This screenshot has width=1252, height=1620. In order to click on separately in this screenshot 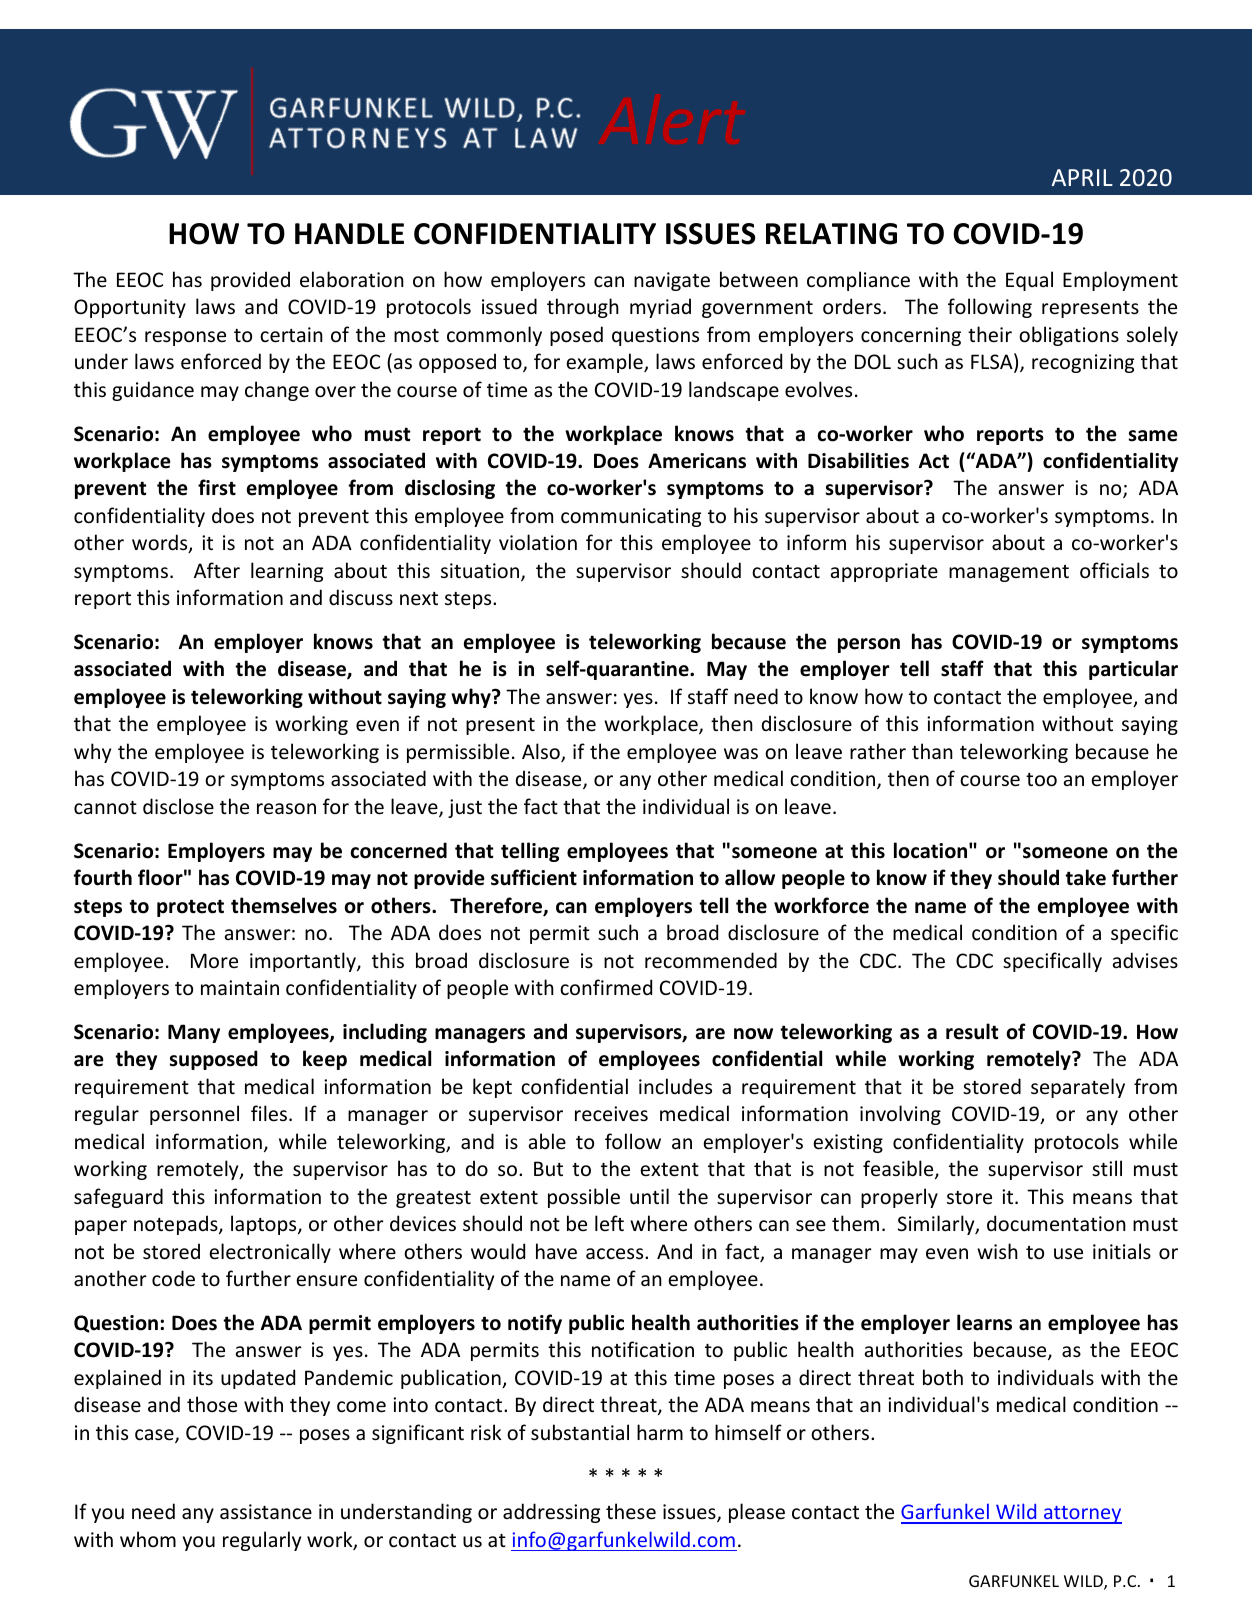, I will do `click(1078, 1088)`.
